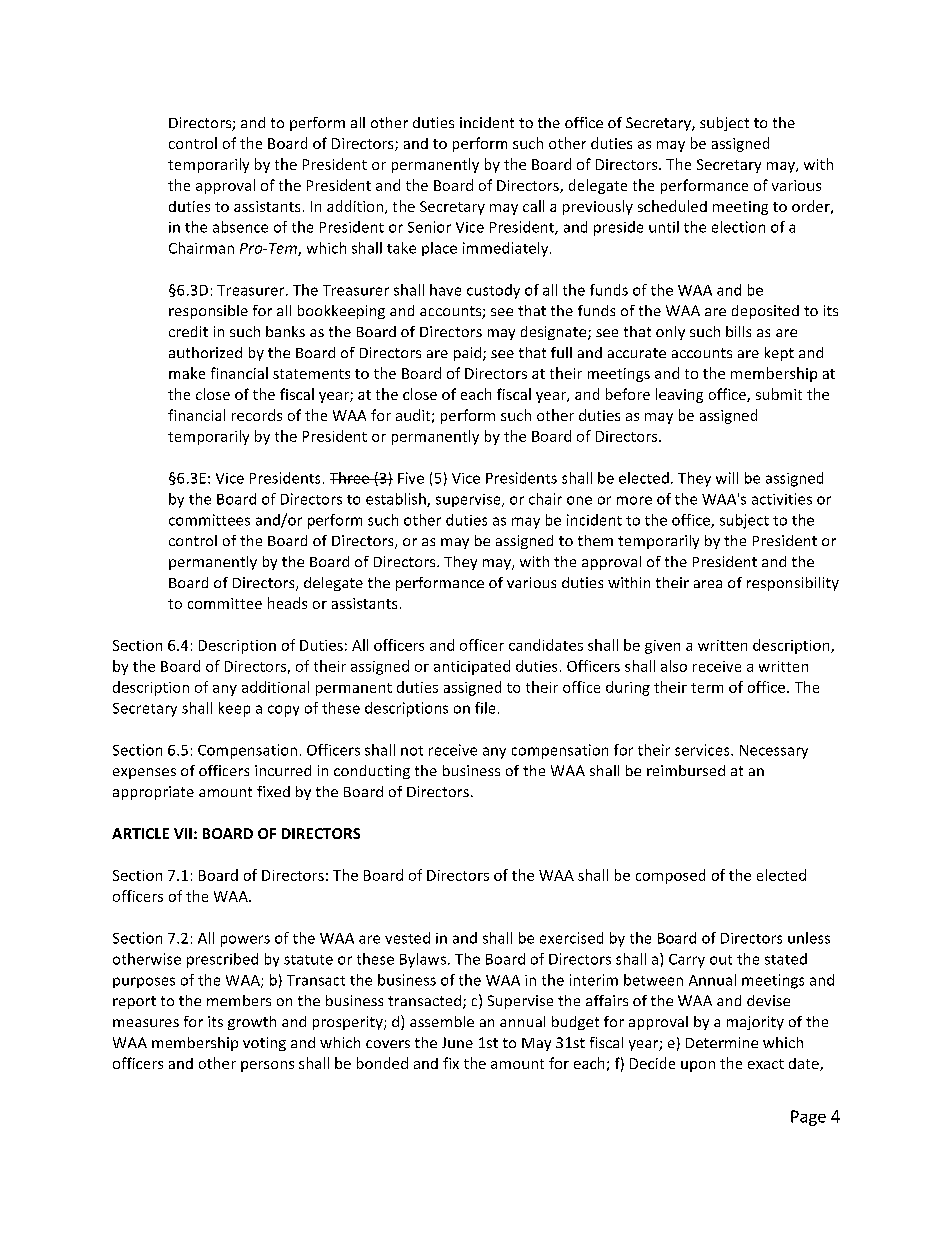 The image size is (952, 1233). What do you see at coordinates (727, 478) in the screenshot?
I see `will` at bounding box center [727, 478].
